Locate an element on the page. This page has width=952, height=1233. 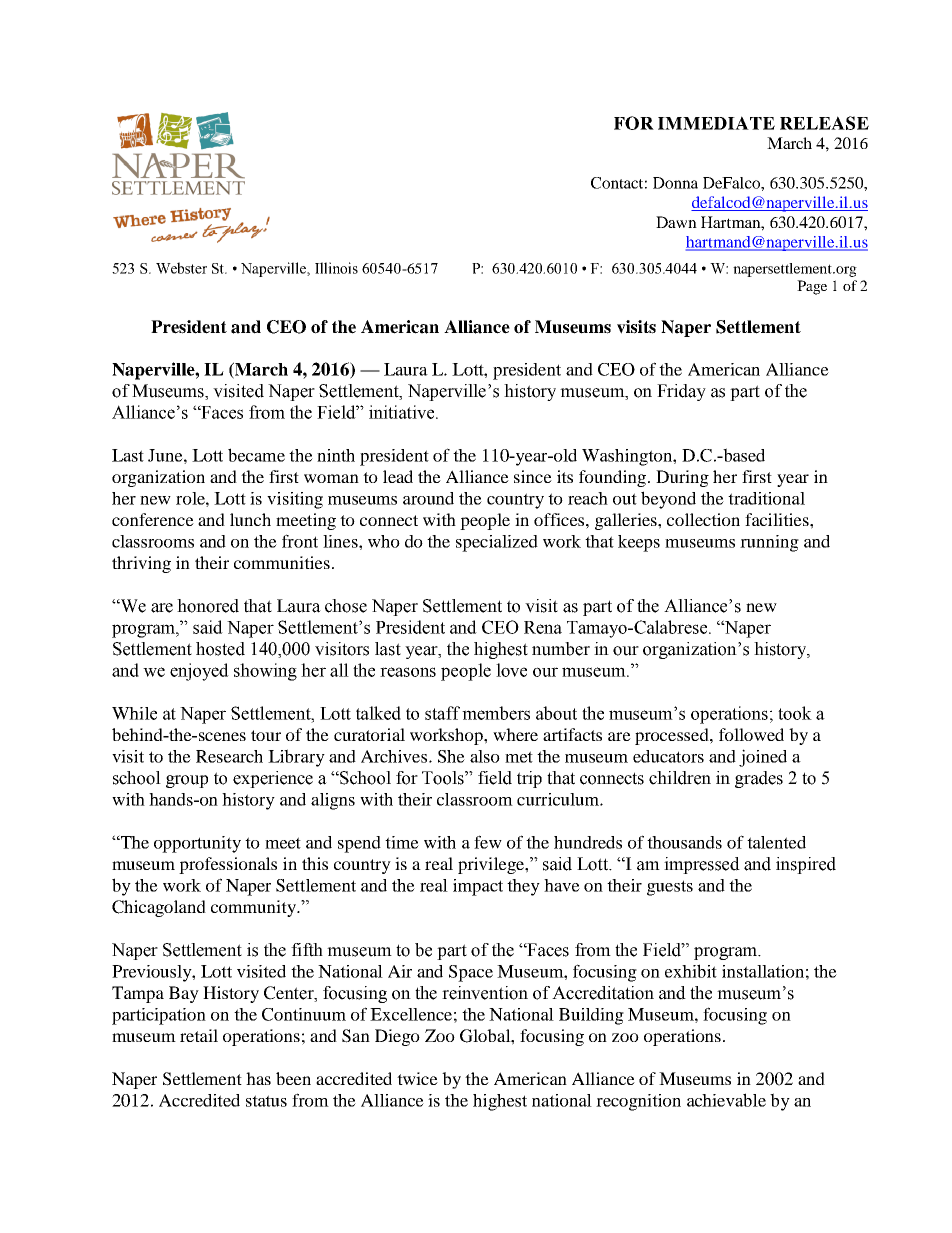
Donna is located at coordinates (675, 183).
